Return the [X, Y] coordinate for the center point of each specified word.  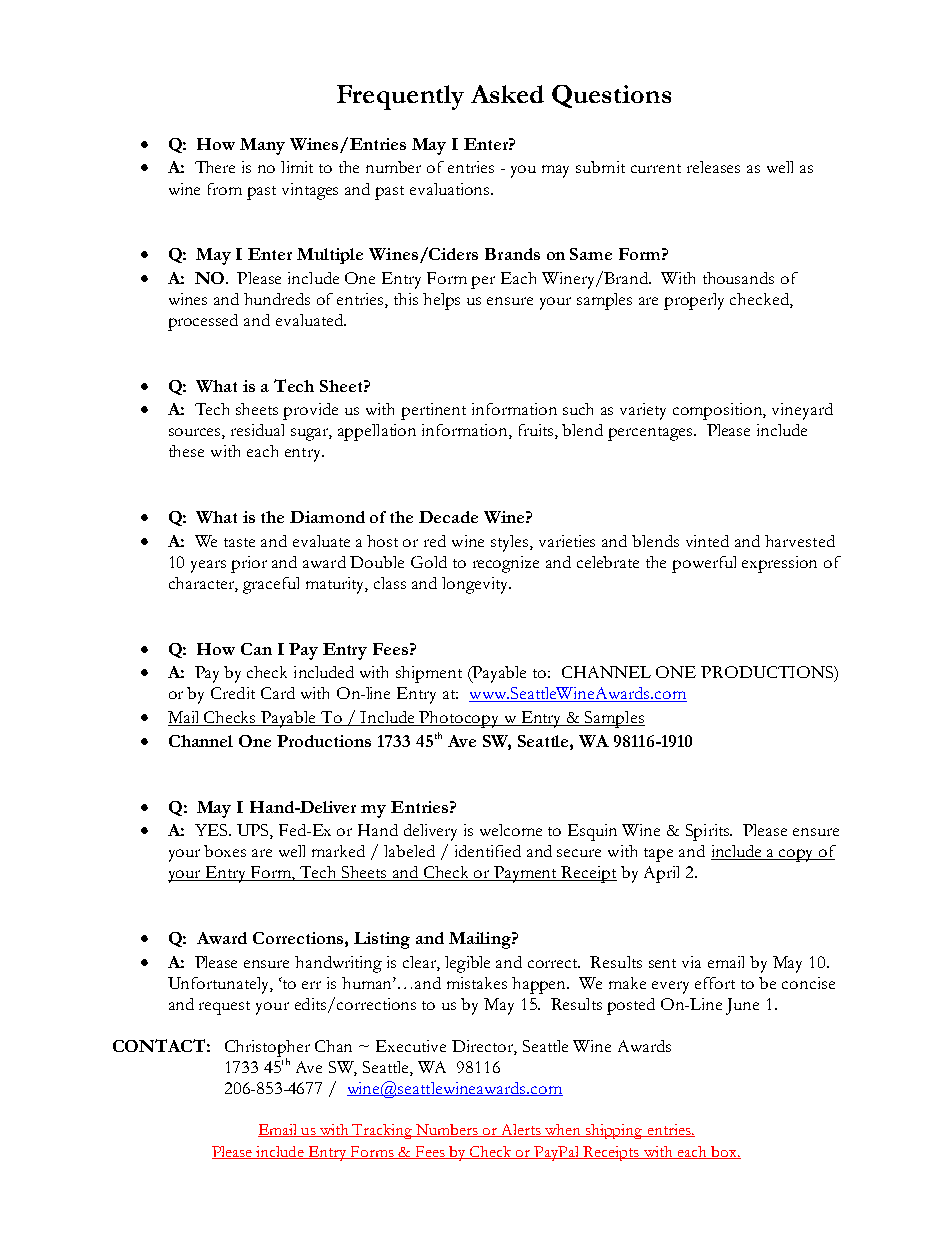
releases [713, 167]
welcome [511, 830]
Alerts [521, 1130]
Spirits [709, 832]
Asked [507, 94]
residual [257, 430]
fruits [537, 431]
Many [262, 146]
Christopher [267, 1049]
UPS [254, 831]
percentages [651, 434]
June [742, 1006]
